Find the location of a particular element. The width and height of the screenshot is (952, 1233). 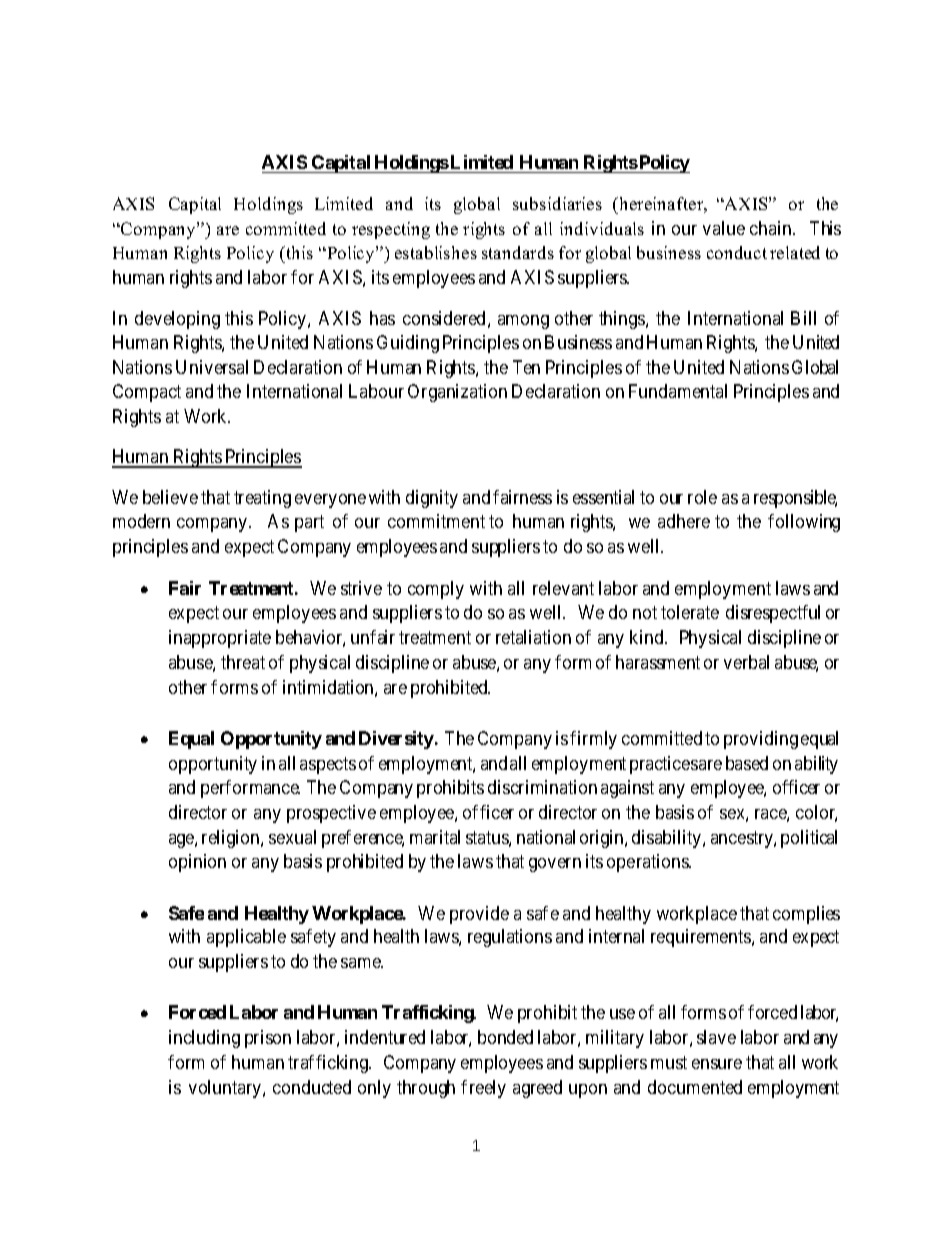

standards is located at coordinates (518, 252).
